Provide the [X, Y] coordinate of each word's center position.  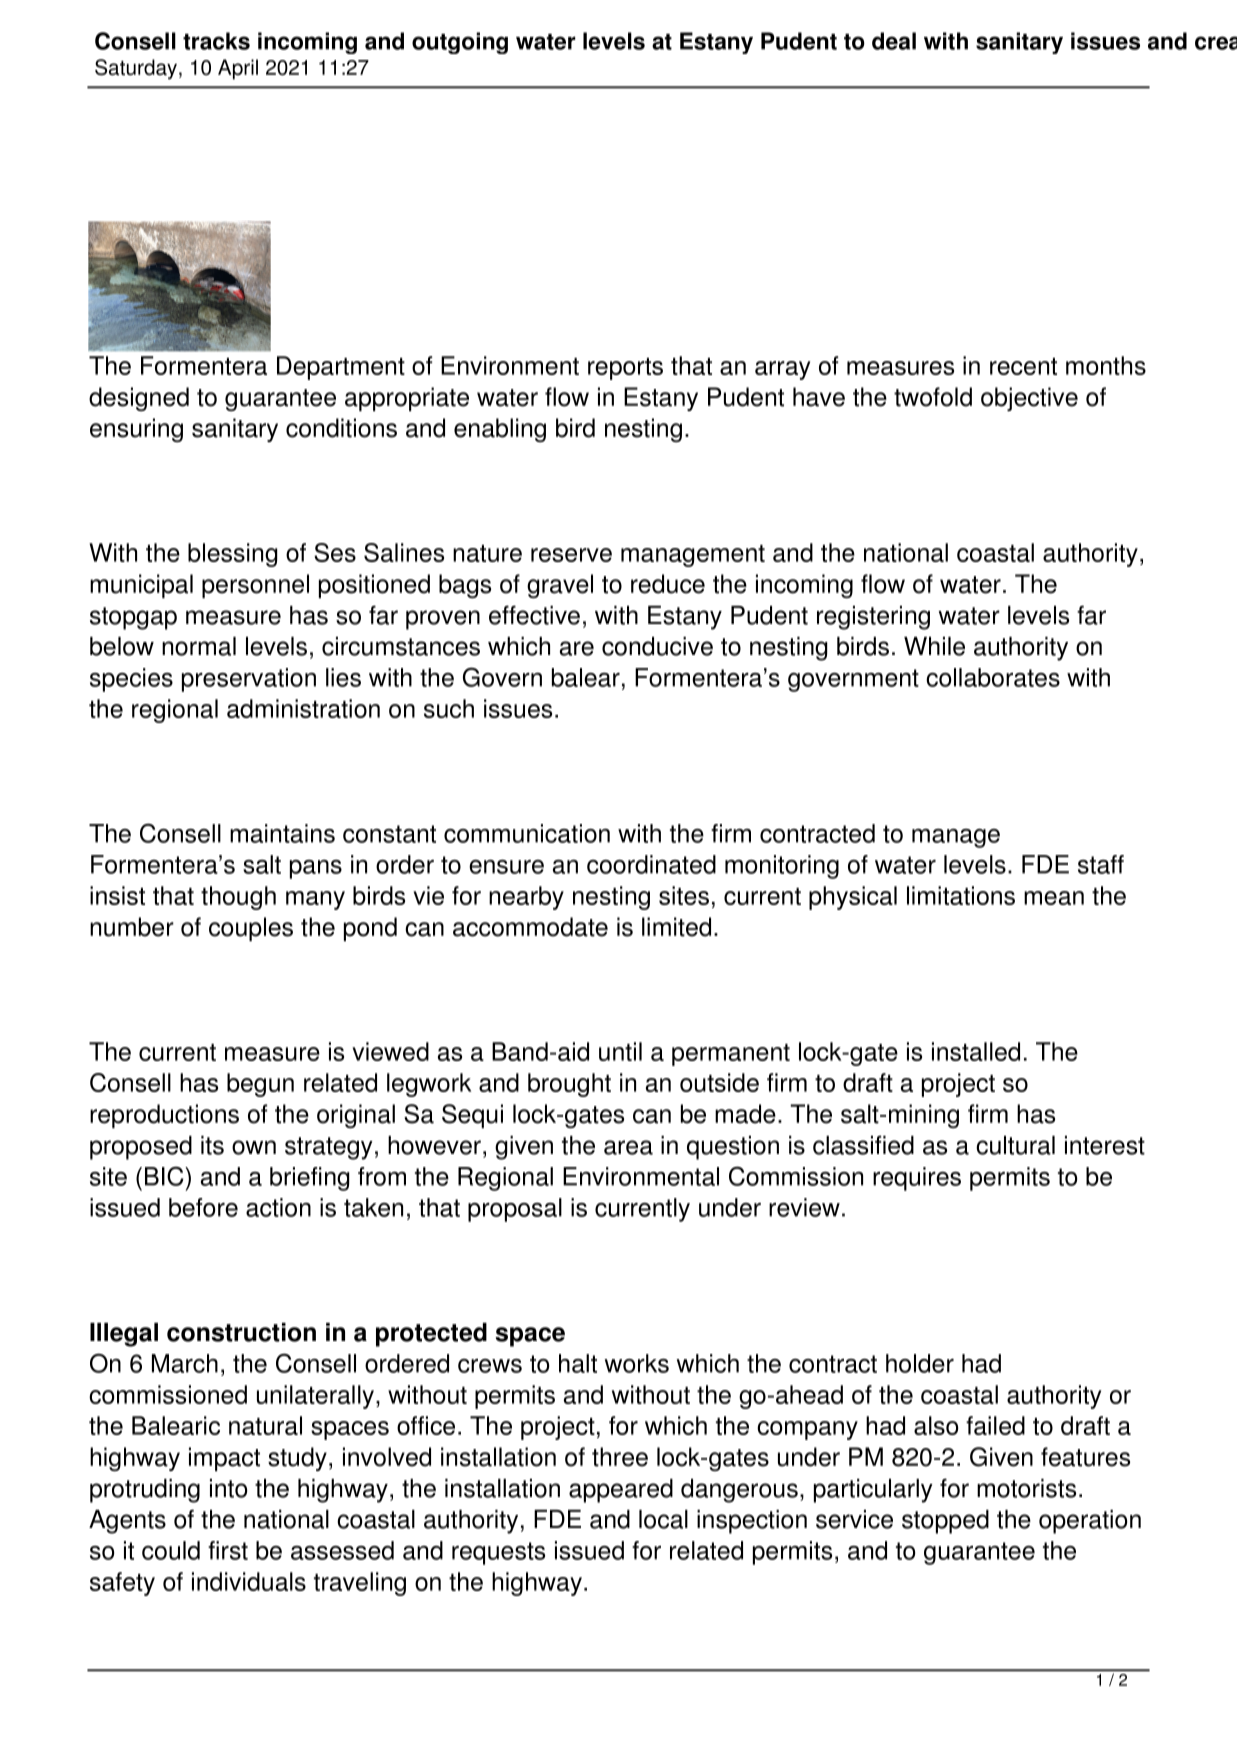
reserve [571, 555]
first [228, 1550]
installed [976, 1051]
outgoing [460, 43]
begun [260, 1085]
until [620, 1051]
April [238, 69]
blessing [232, 555]
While [934, 646]
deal [894, 41]
